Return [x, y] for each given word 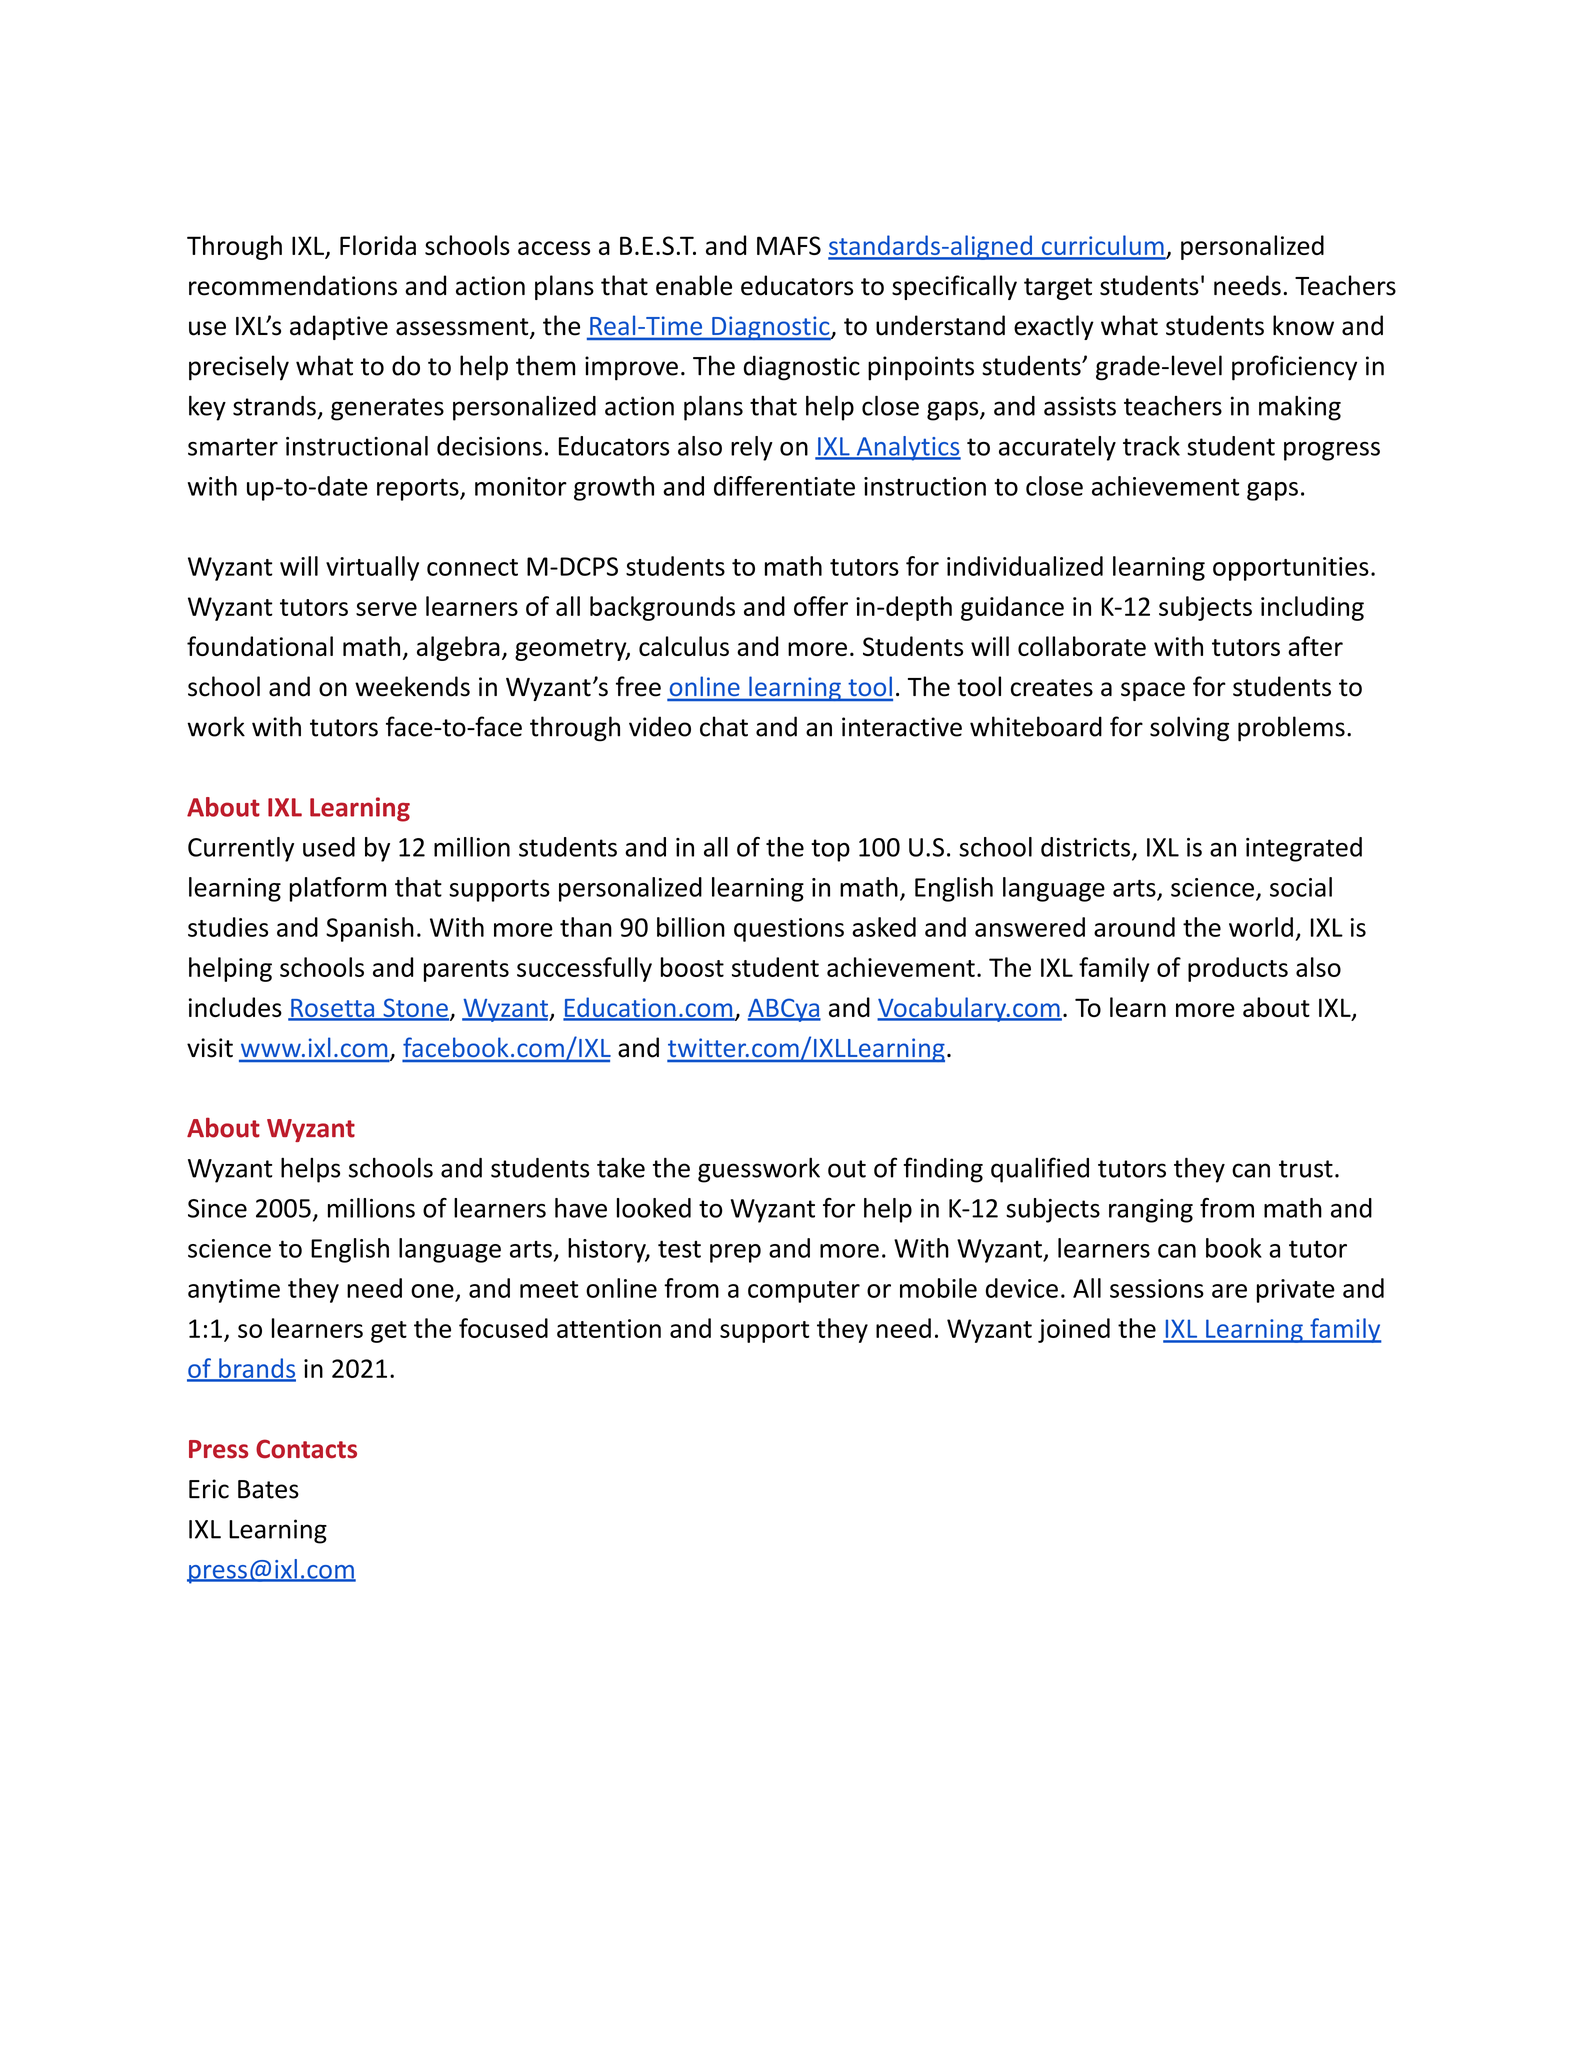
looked [654, 1208]
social [1301, 887]
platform [338, 889]
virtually [372, 568]
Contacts [306, 1449]
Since [217, 1208]
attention [609, 1328]
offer [821, 606]
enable [694, 285]
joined [1074, 1330]
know [1303, 325]
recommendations [293, 285]
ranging [1151, 1211]
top [830, 850]
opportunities [1291, 569]
